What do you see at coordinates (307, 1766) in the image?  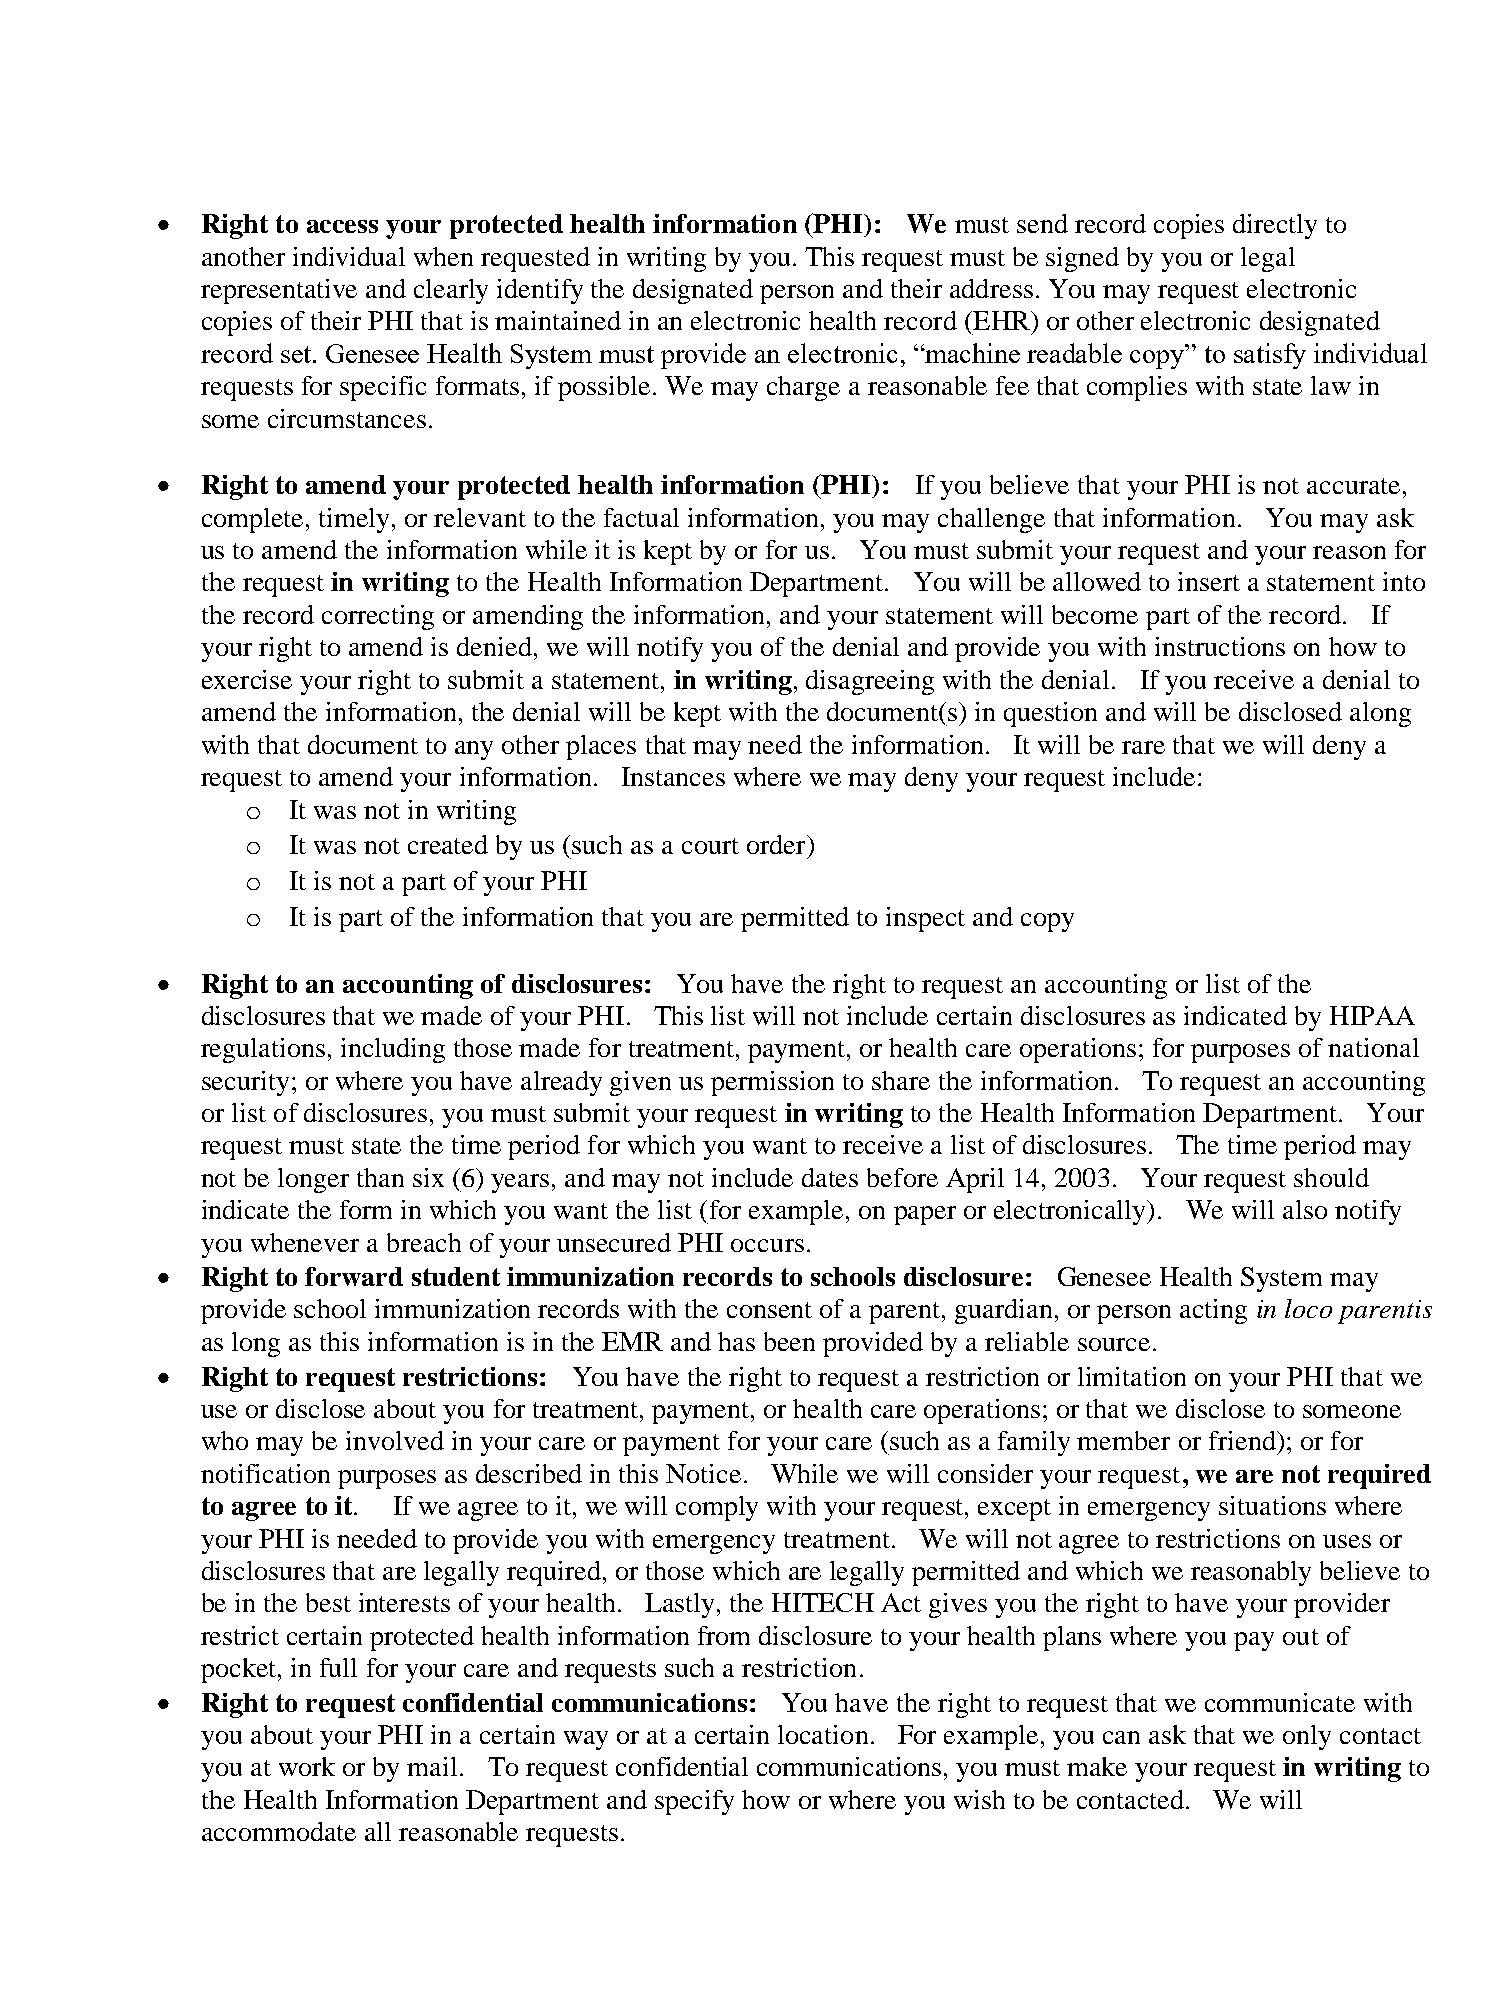 I see `work` at bounding box center [307, 1766].
